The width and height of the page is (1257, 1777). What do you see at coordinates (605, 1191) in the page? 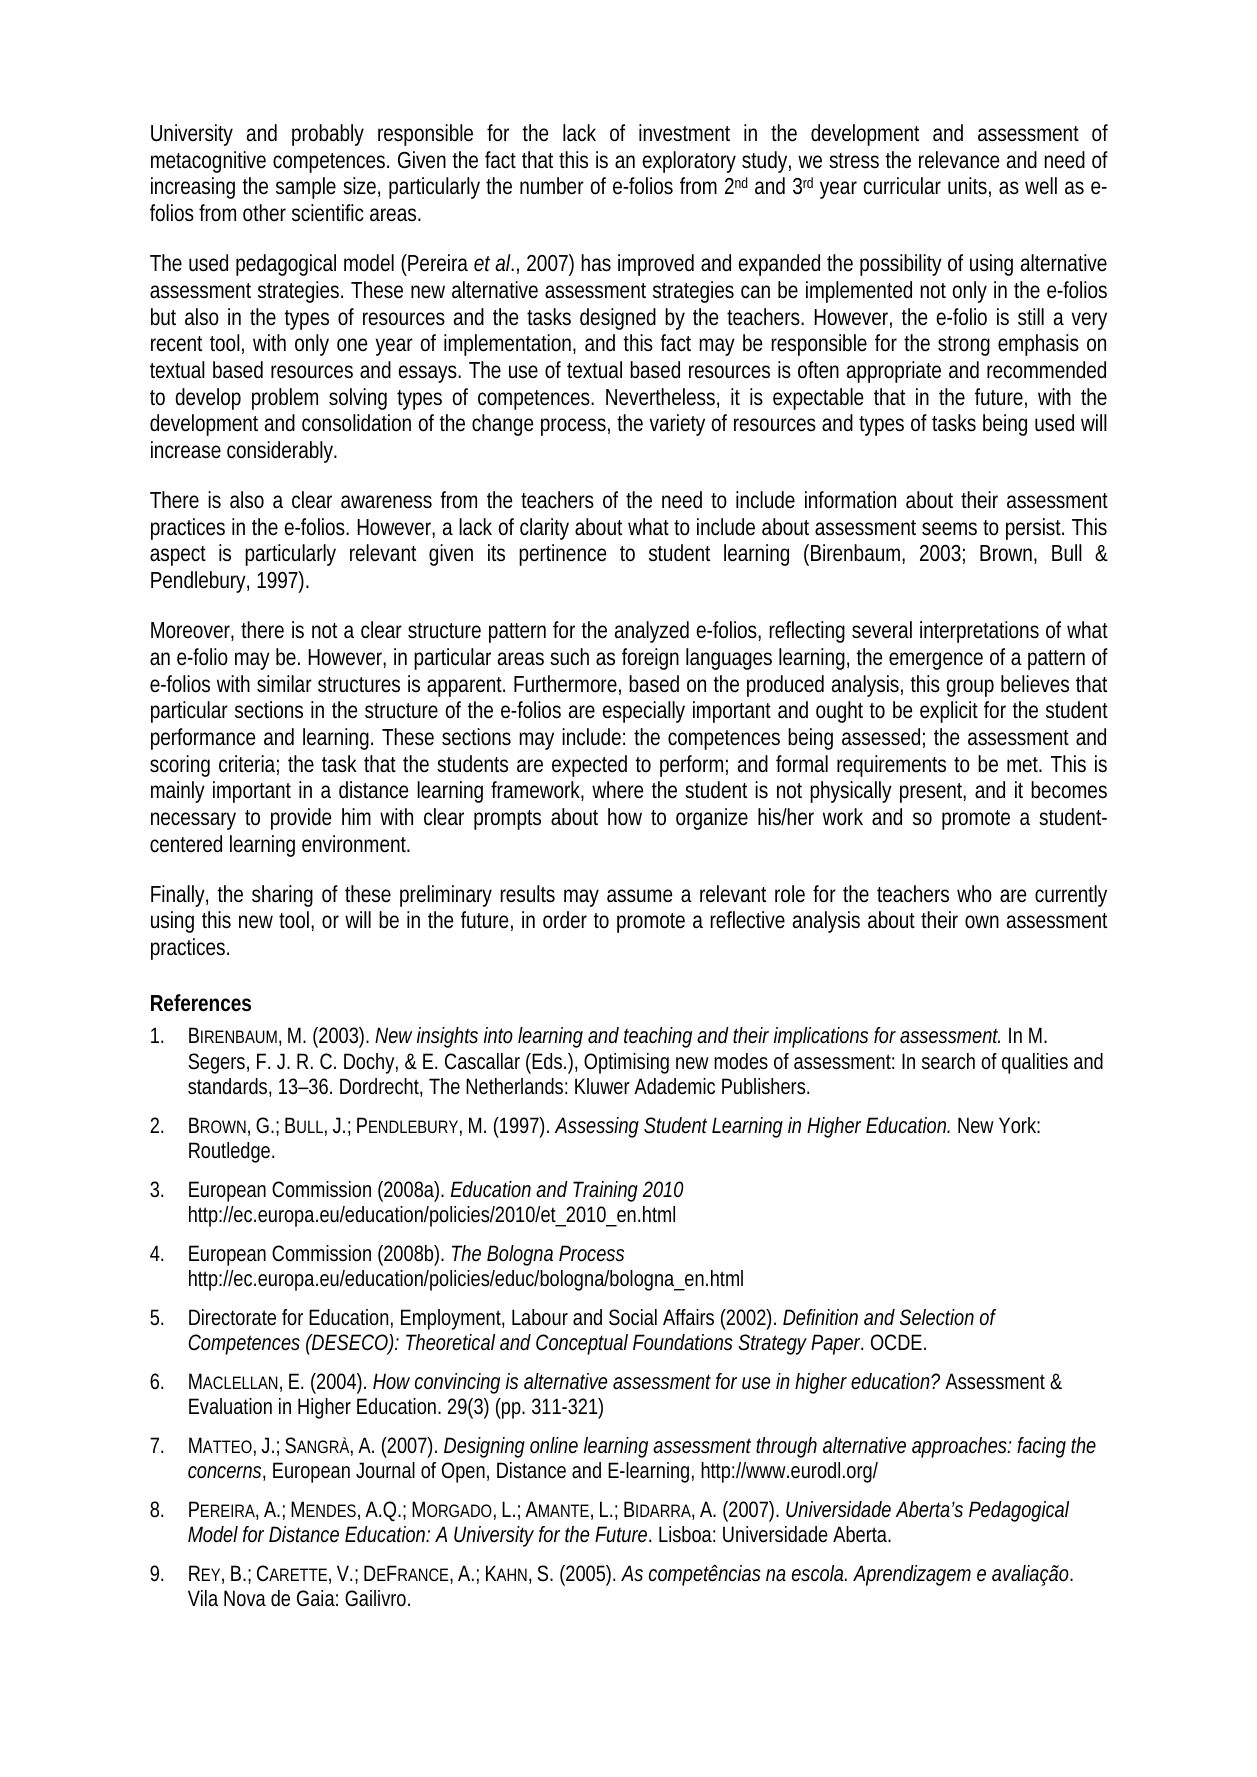
I see `Training` at bounding box center [605, 1191].
